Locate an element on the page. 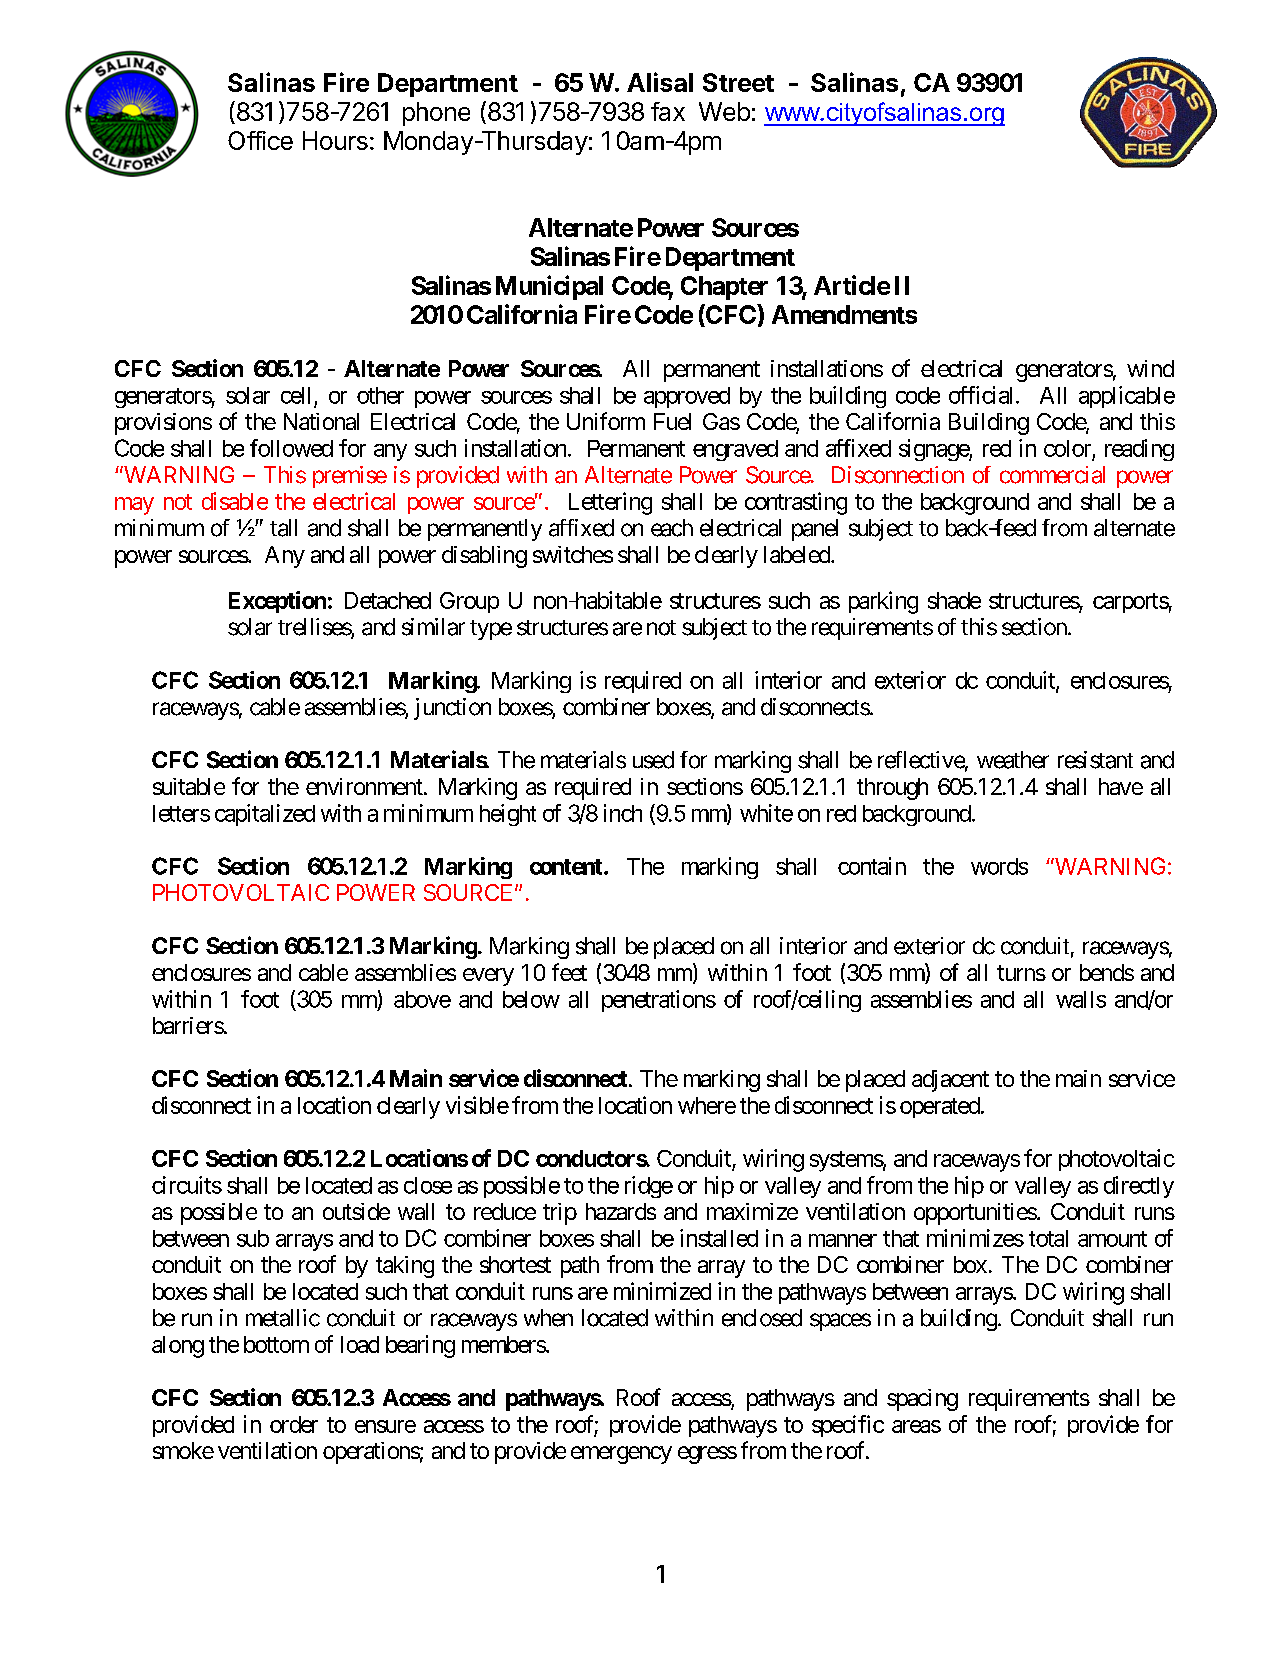 The height and width of the document is (1664, 1286). used is located at coordinates (653, 760).
